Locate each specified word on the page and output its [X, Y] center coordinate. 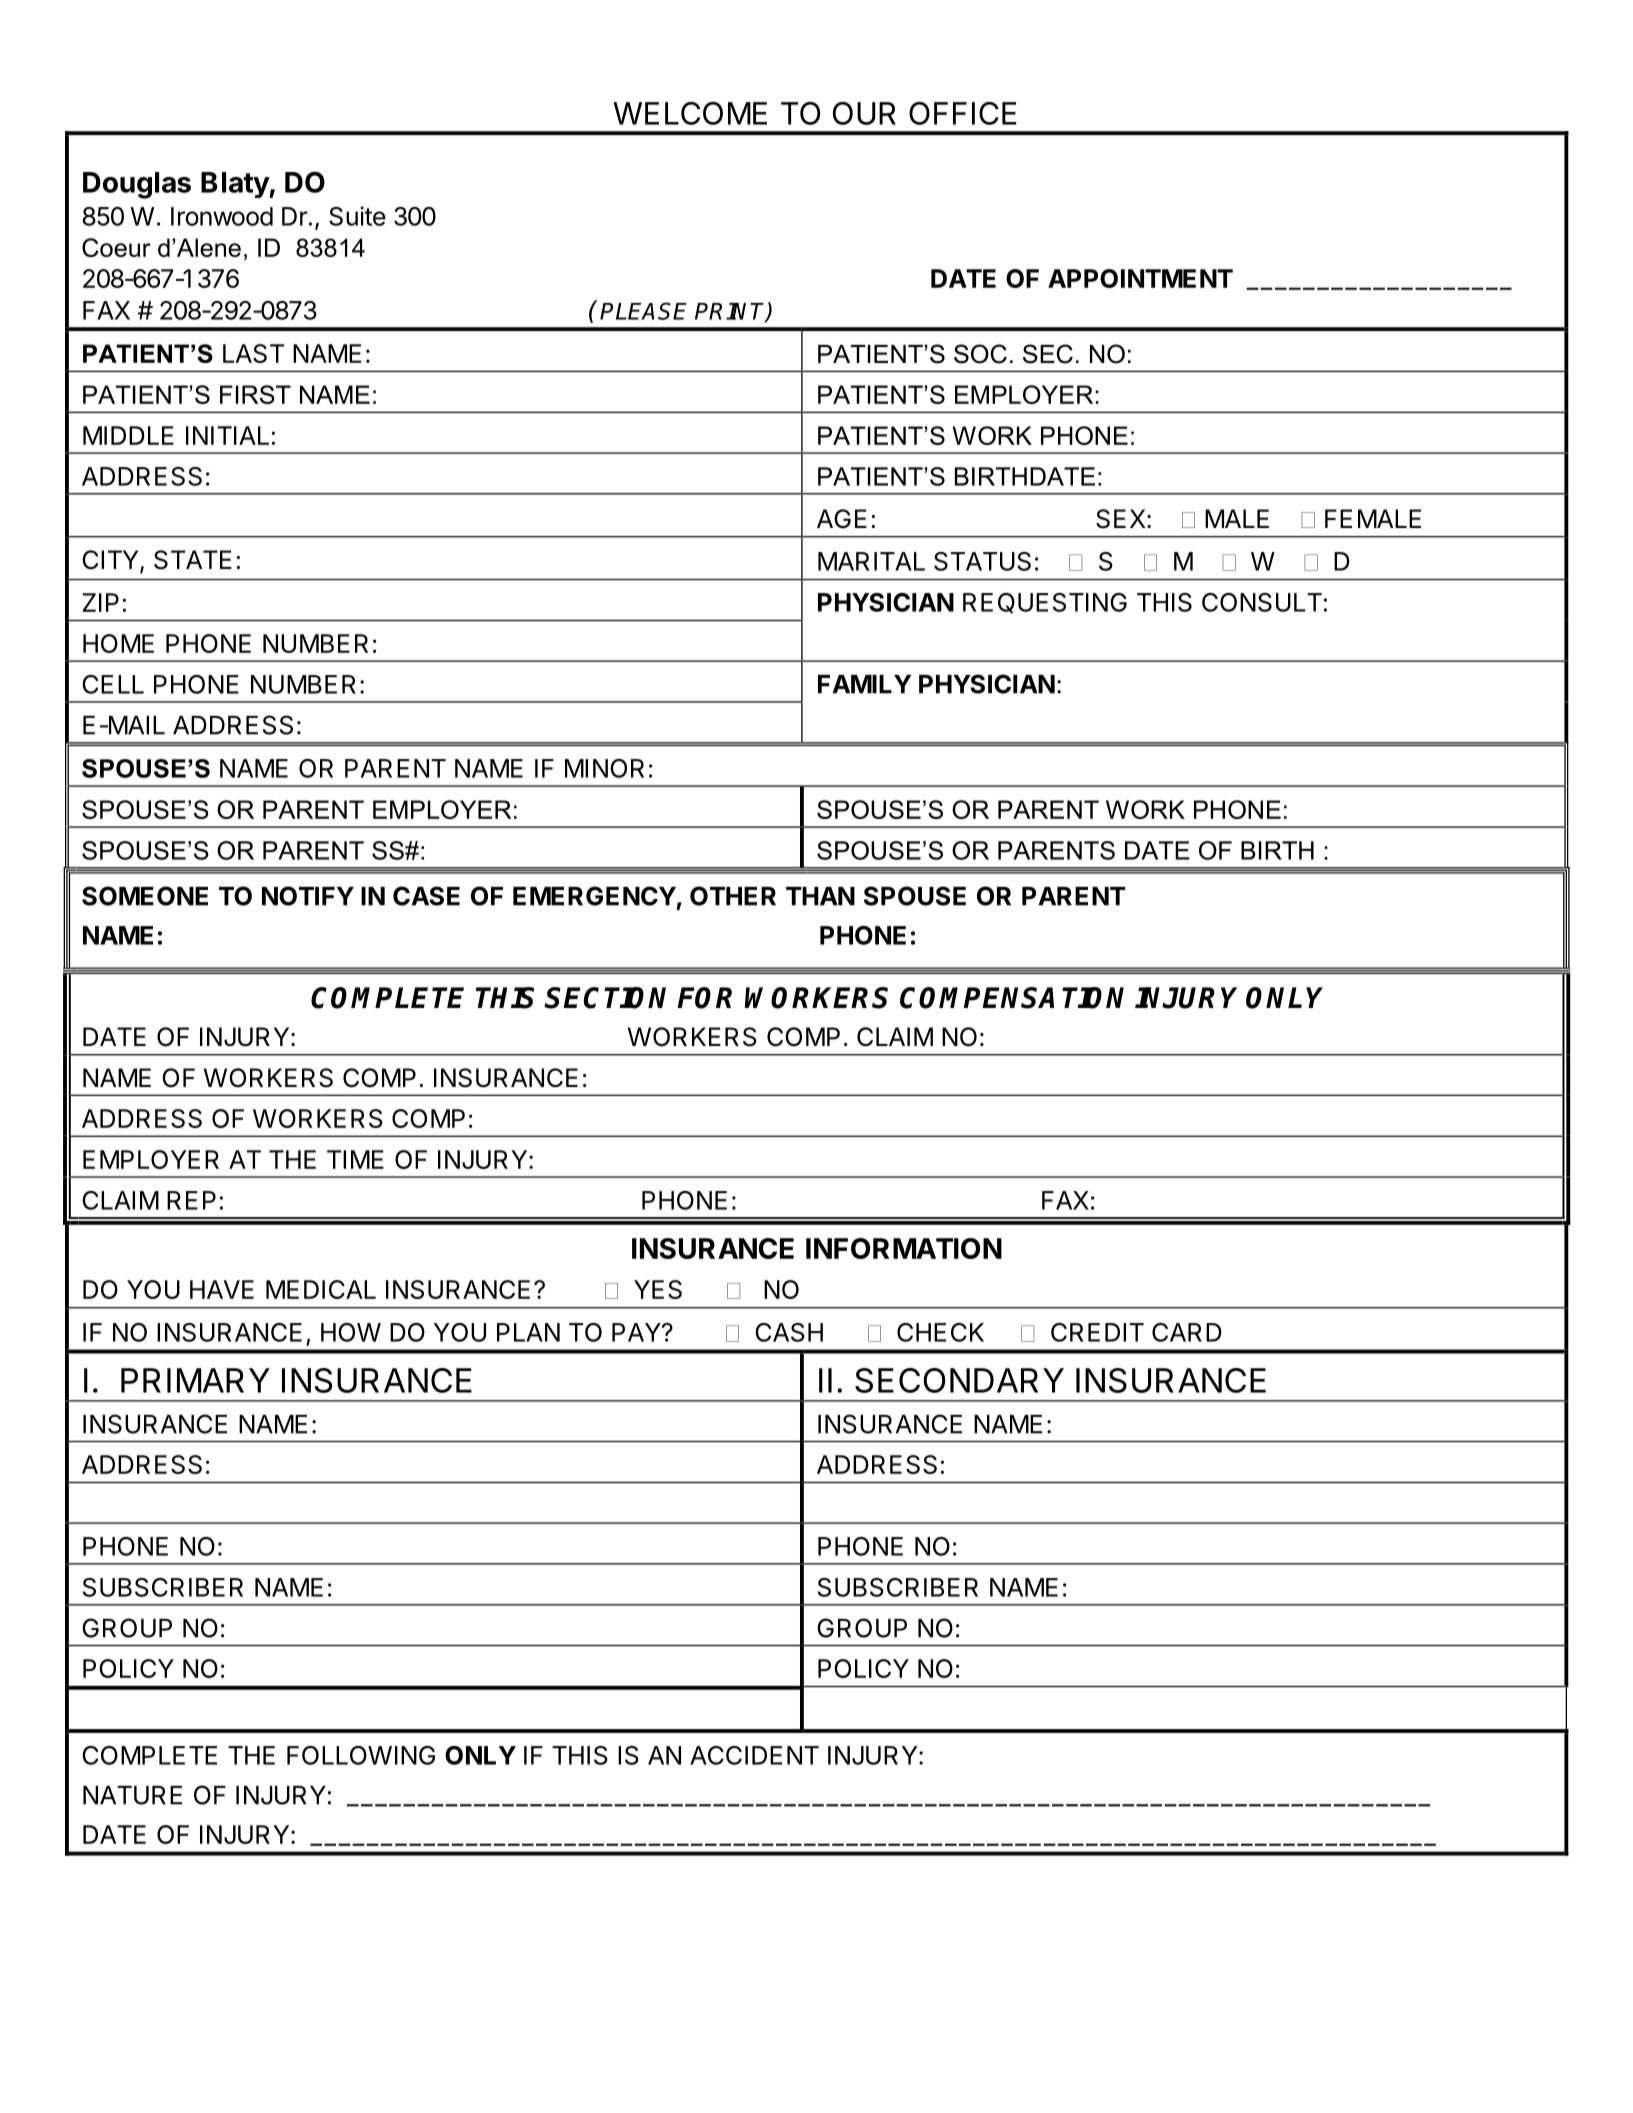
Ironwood [222, 216]
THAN [820, 896]
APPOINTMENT [1140, 278]
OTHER [733, 896]
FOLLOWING [361, 1755]
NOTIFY [308, 896]
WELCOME [690, 113]
